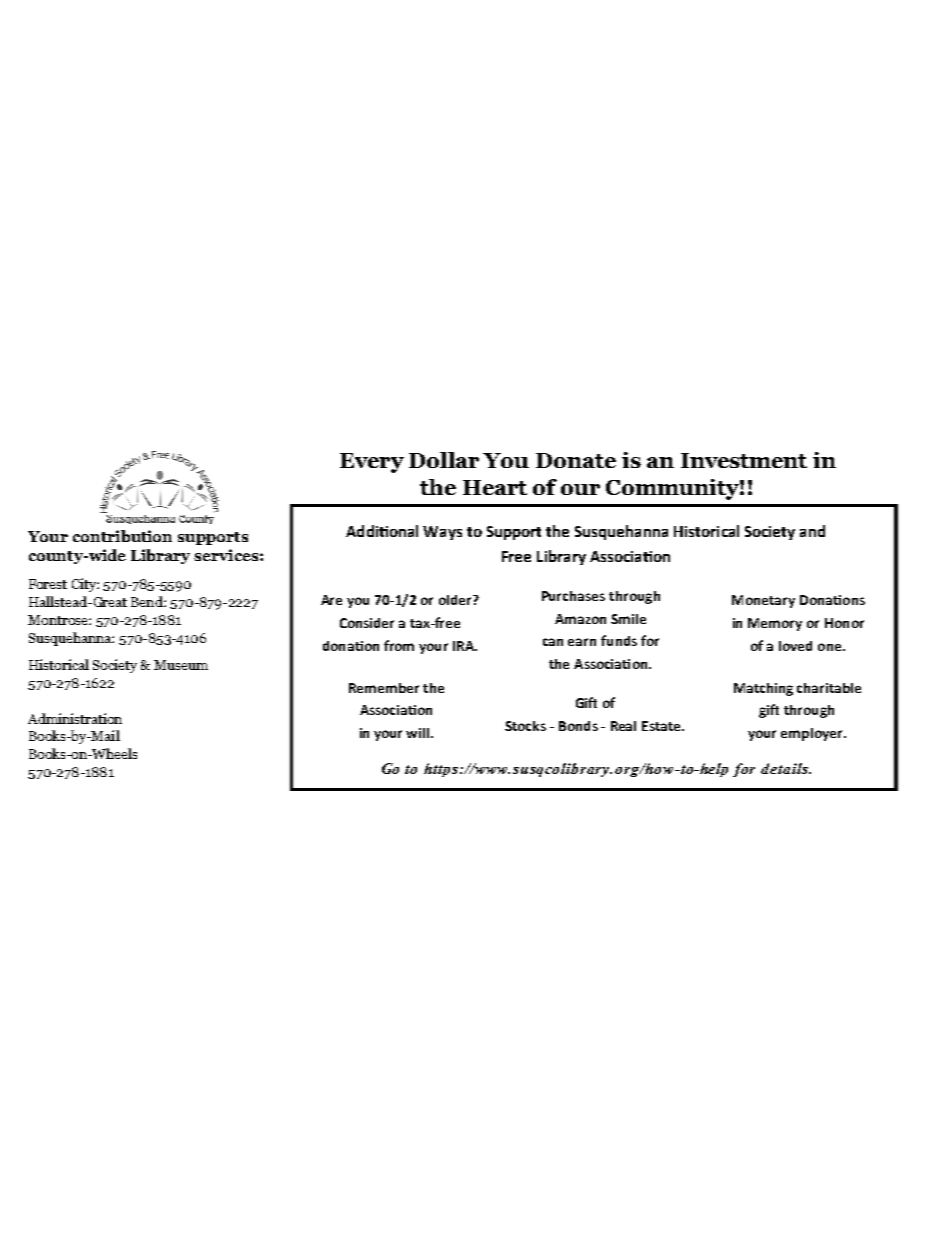 The height and width of the image is (1233, 952). Describe the element at coordinates (442, 533) in the image. I see `Ways` at that location.
